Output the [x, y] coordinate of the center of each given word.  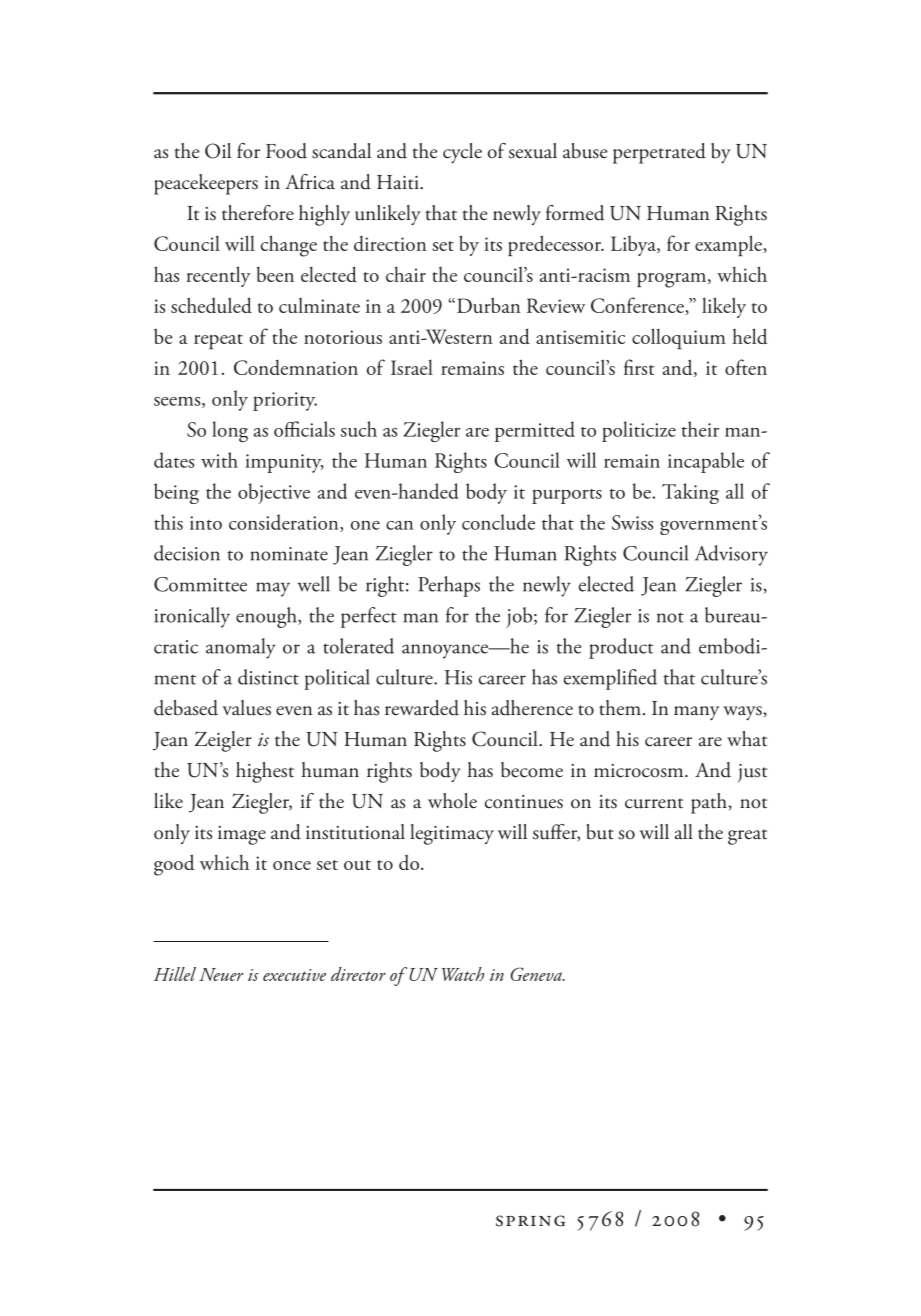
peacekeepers [206, 184]
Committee [200, 584]
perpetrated [659, 153]
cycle [462, 153]
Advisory [731, 555]
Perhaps [449, 586]
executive [294, 975]
